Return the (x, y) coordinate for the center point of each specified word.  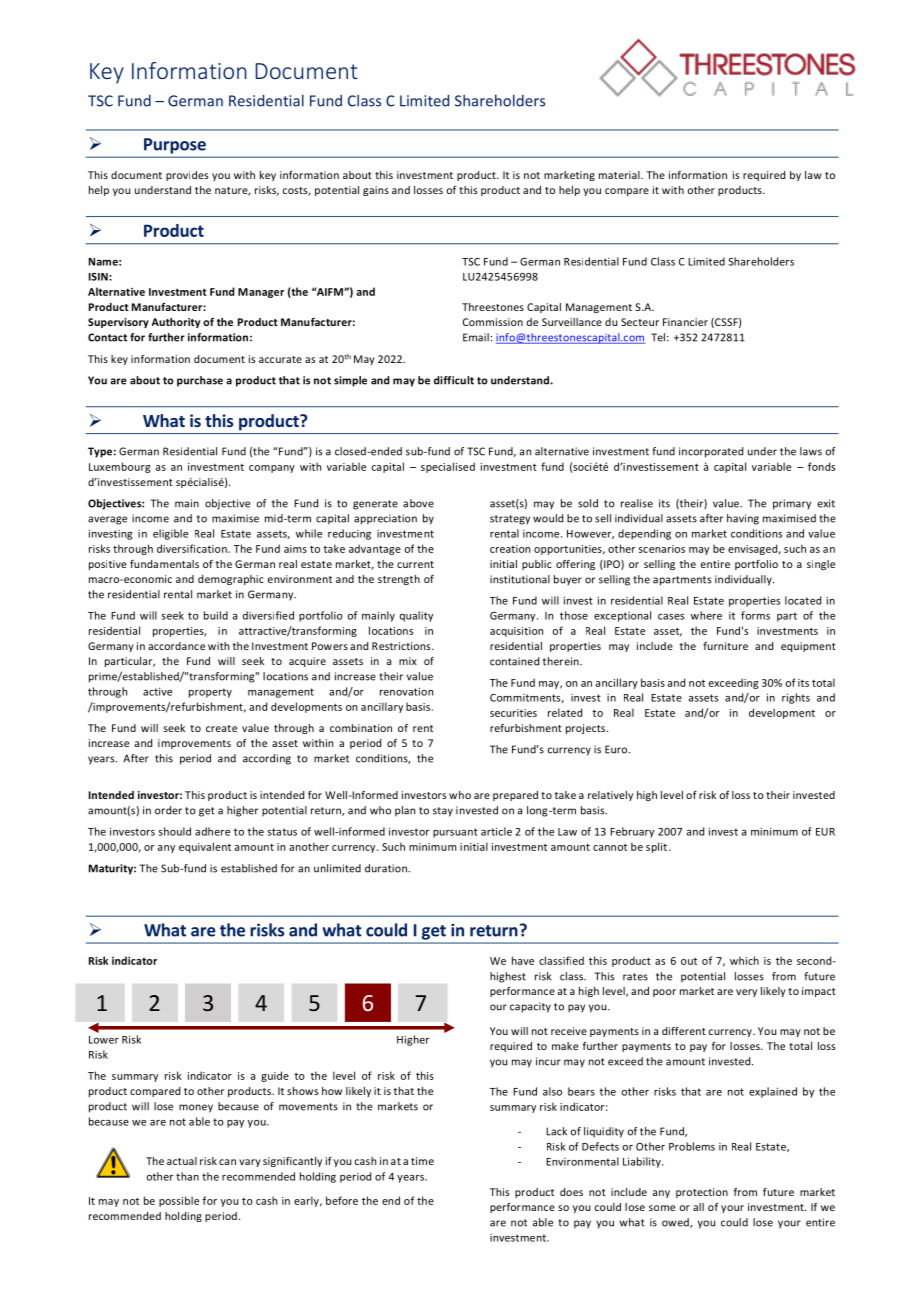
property (210, 693)
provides (187, 176)
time (422, 1161)
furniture (725, 646)
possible (179, 1201)
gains (376, 191)
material (620, 175)
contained (514, 661)
